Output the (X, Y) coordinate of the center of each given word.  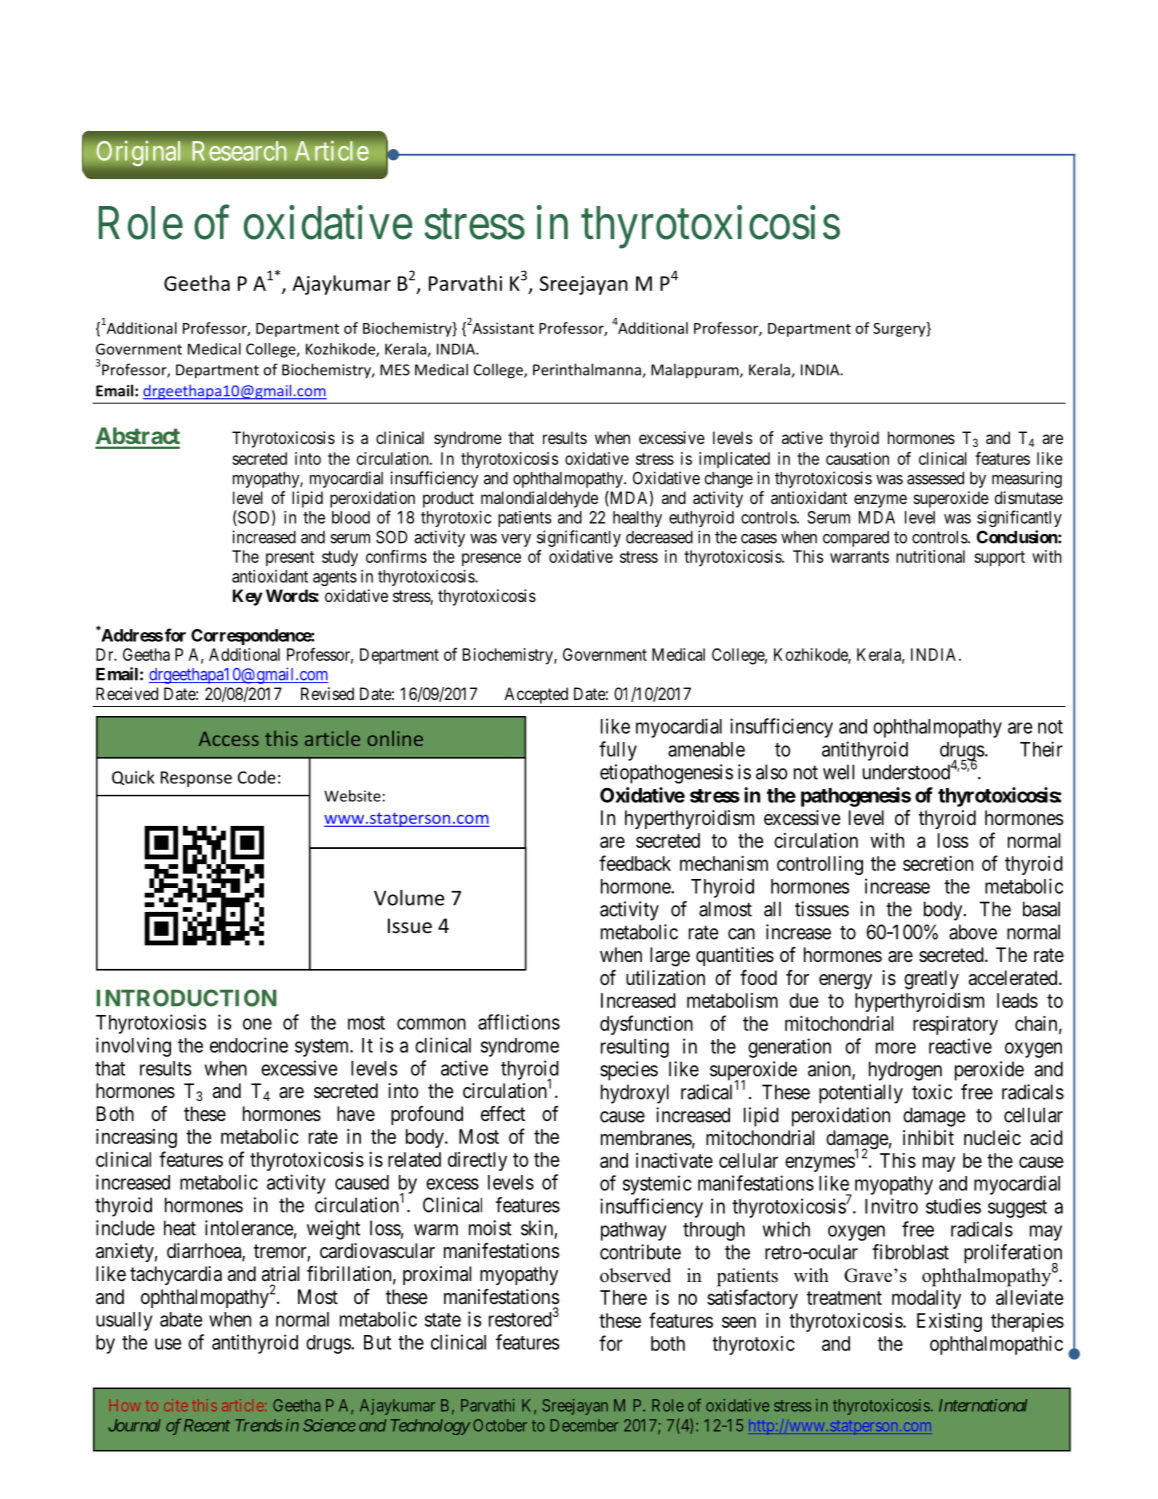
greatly (931, 980)
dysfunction (646, 1025)
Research (239, 151)
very (516, 540)
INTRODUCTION (187, 998)
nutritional (930, 556)
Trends (259, 1425)
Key (247, 597)
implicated (734, 460)
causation (857, 458)
